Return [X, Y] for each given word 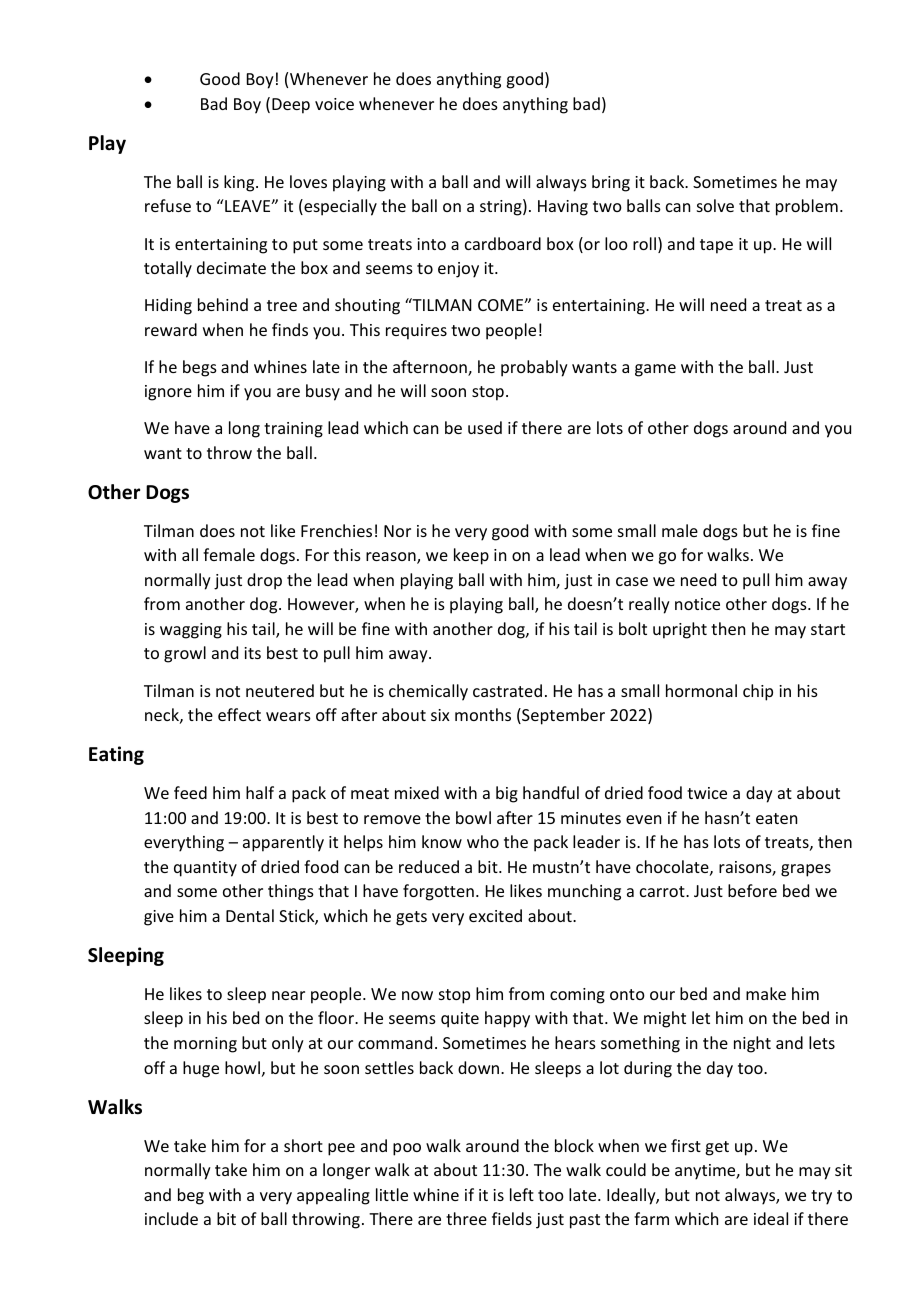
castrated [507, 690]
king [240, 183]
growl [185, 654]
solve [715, 205]
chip [758, 692]
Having [563, 208]
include [171, 1218]
